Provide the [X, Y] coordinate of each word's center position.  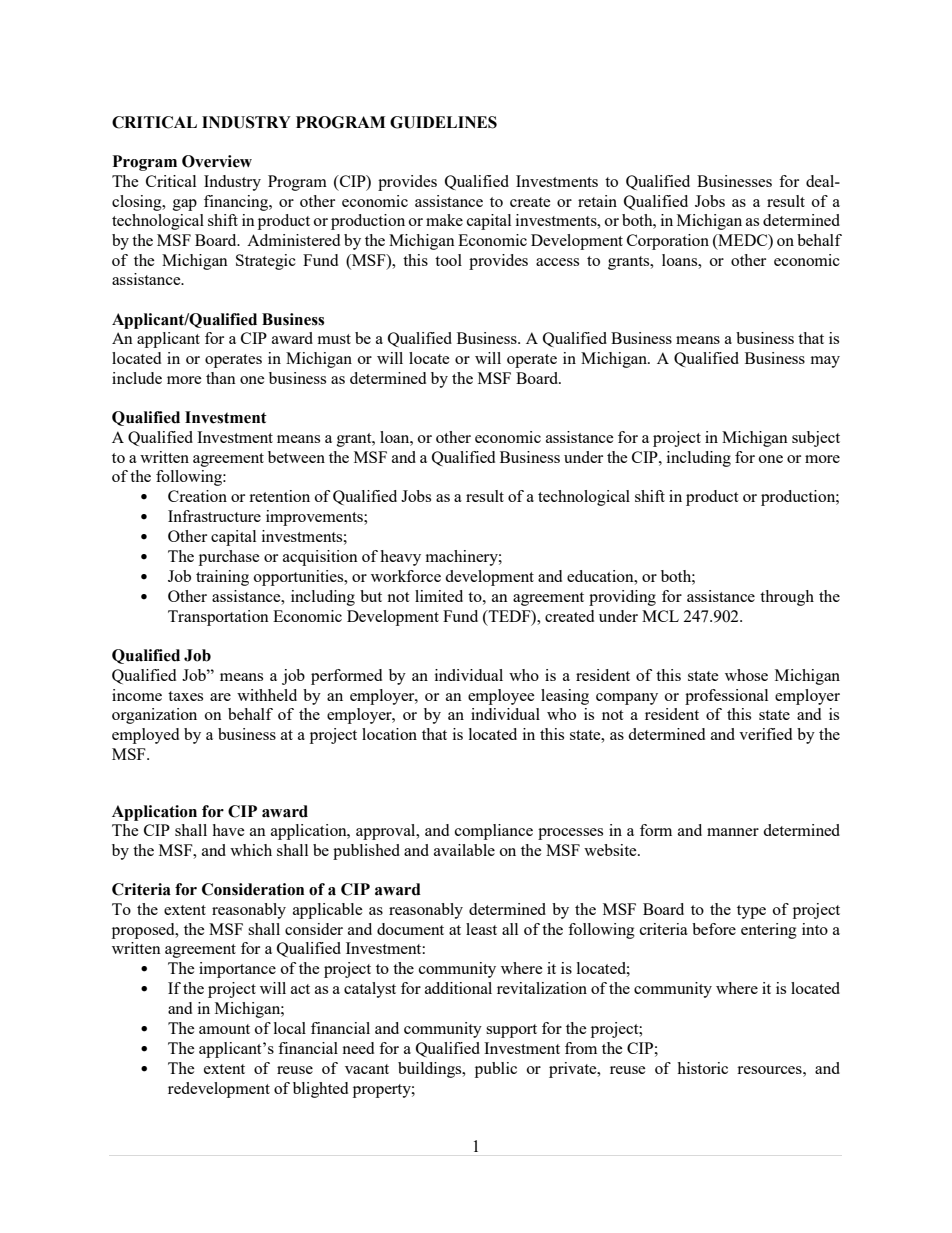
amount [224, 1029]
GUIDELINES [443, 122]
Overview [217, 161]
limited [439, 596]
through [787, 598]
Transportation [218, 618]
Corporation [668, 242]
